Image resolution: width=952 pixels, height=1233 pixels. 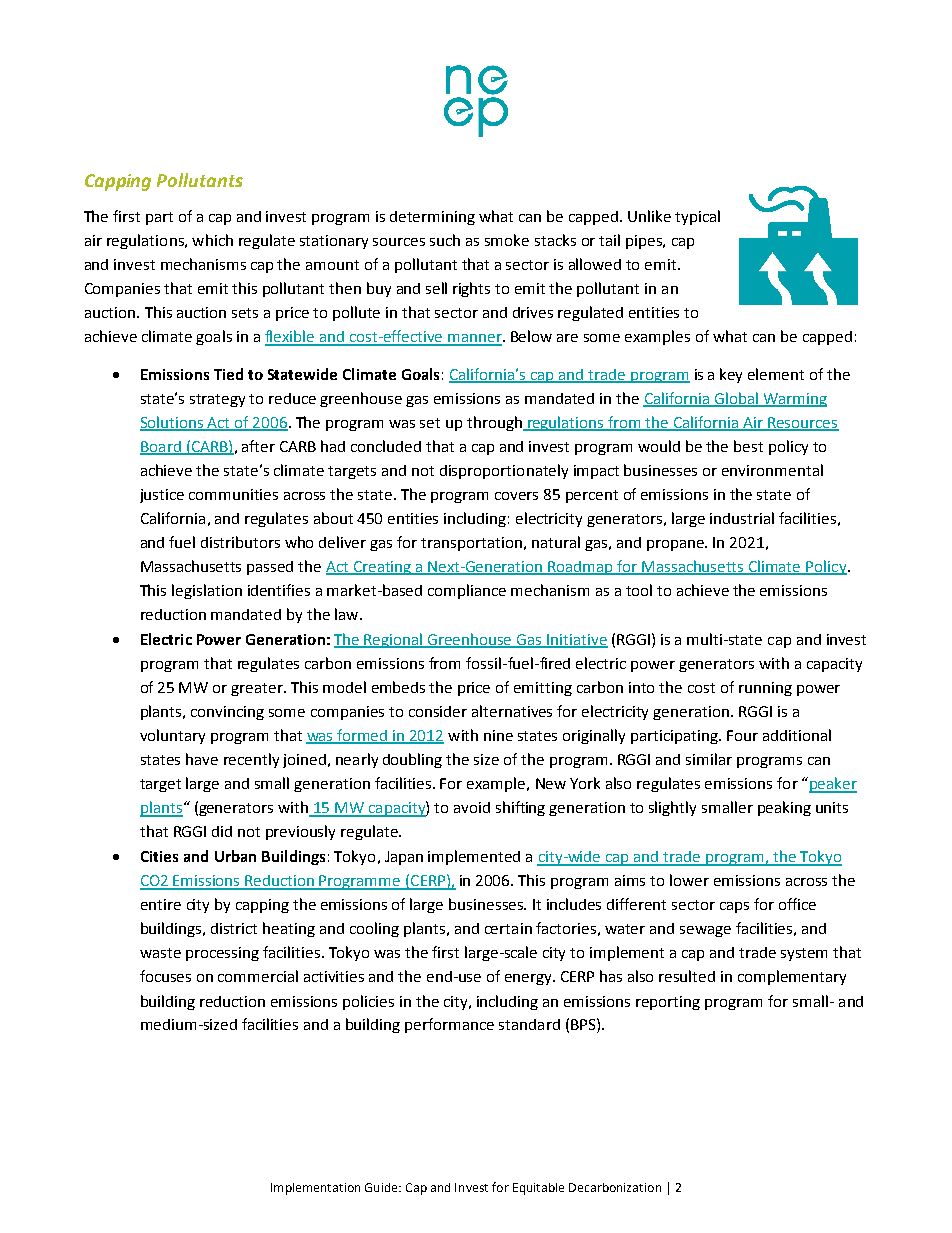 What do you see at coordinates (471, 544) in the page?
I see `transportation` at bounding box center [471, 544].
